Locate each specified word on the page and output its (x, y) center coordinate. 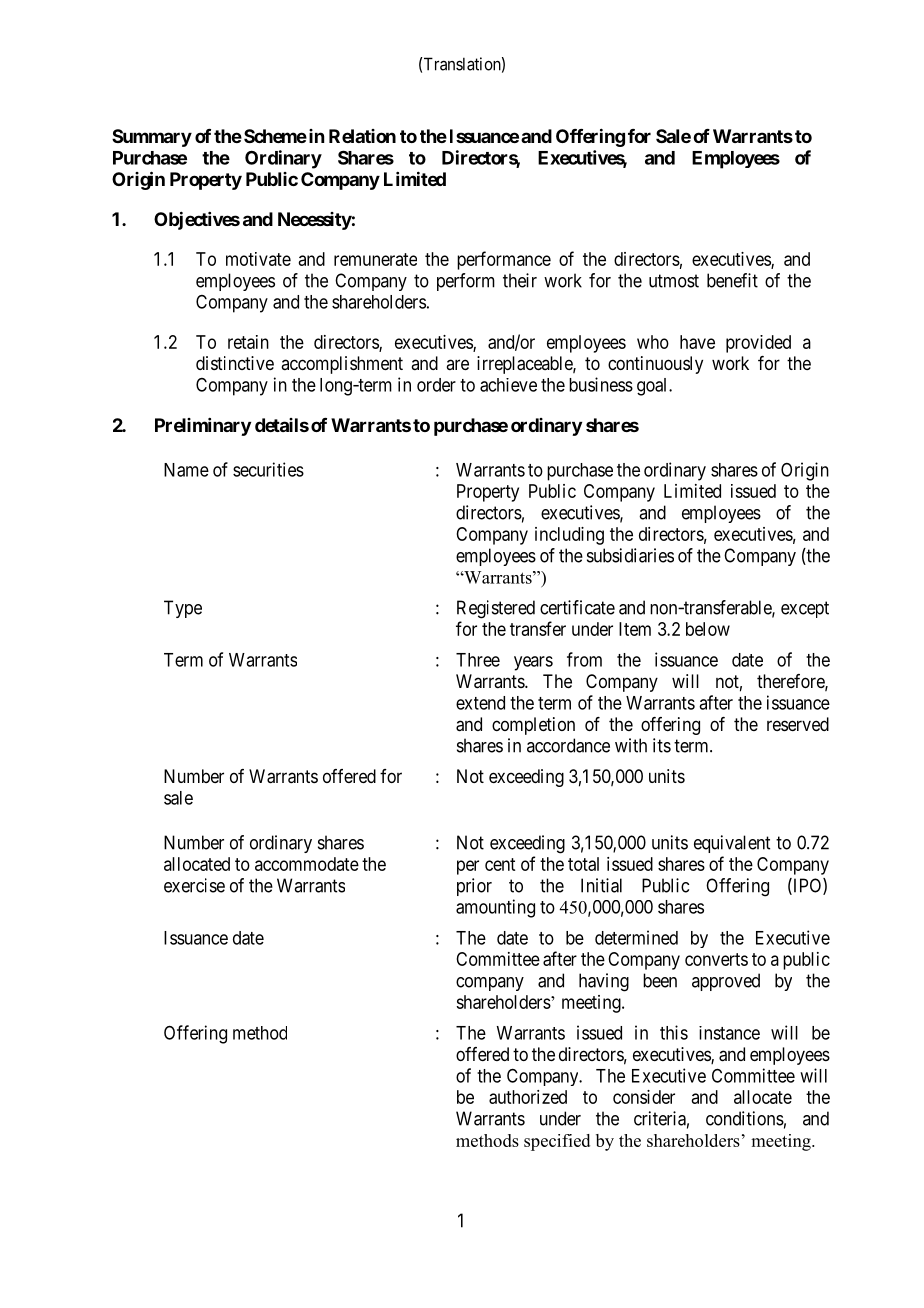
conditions (745, 1118)
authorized (528, 1097)
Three (478, 660)
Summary (152, 138)
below (708, 629)
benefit (732, 280)
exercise (194, 885)
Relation (362, 136)
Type (183, 609)
